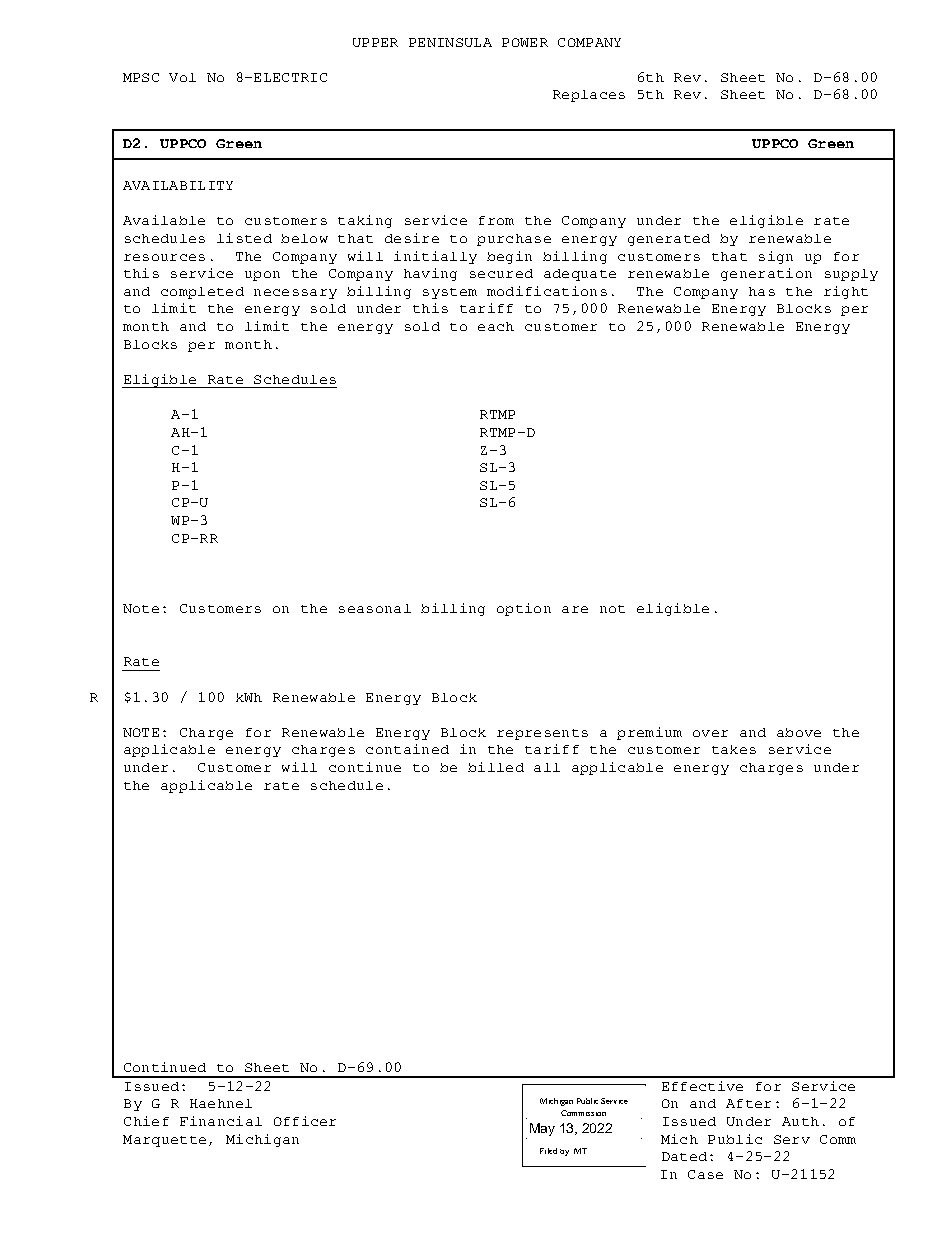  I want to click on generation, so click(766, 274).
